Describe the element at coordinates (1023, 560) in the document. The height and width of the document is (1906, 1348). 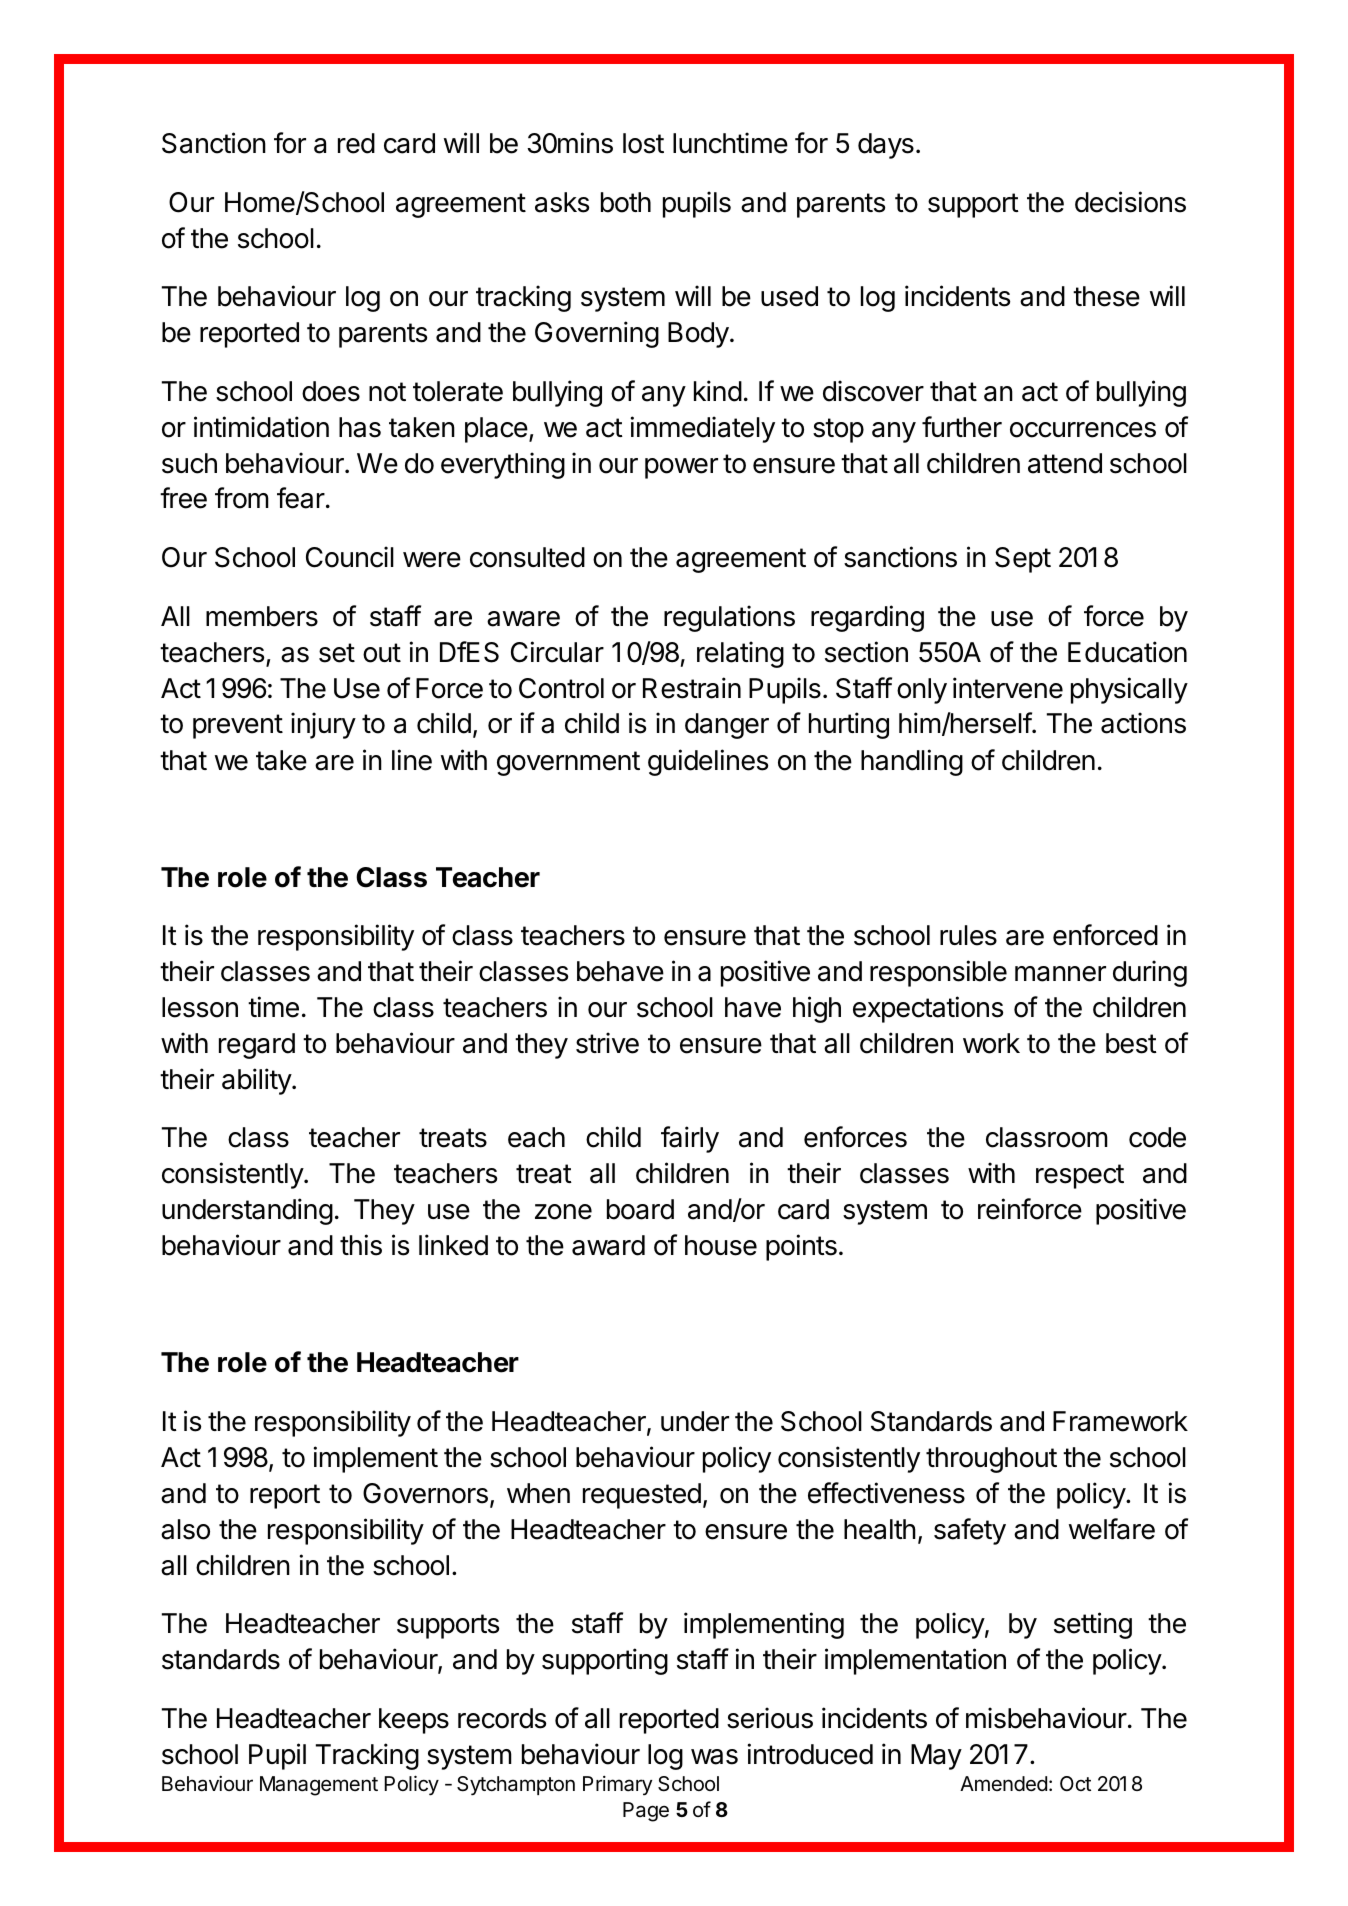
I see `Sept` at that location.
